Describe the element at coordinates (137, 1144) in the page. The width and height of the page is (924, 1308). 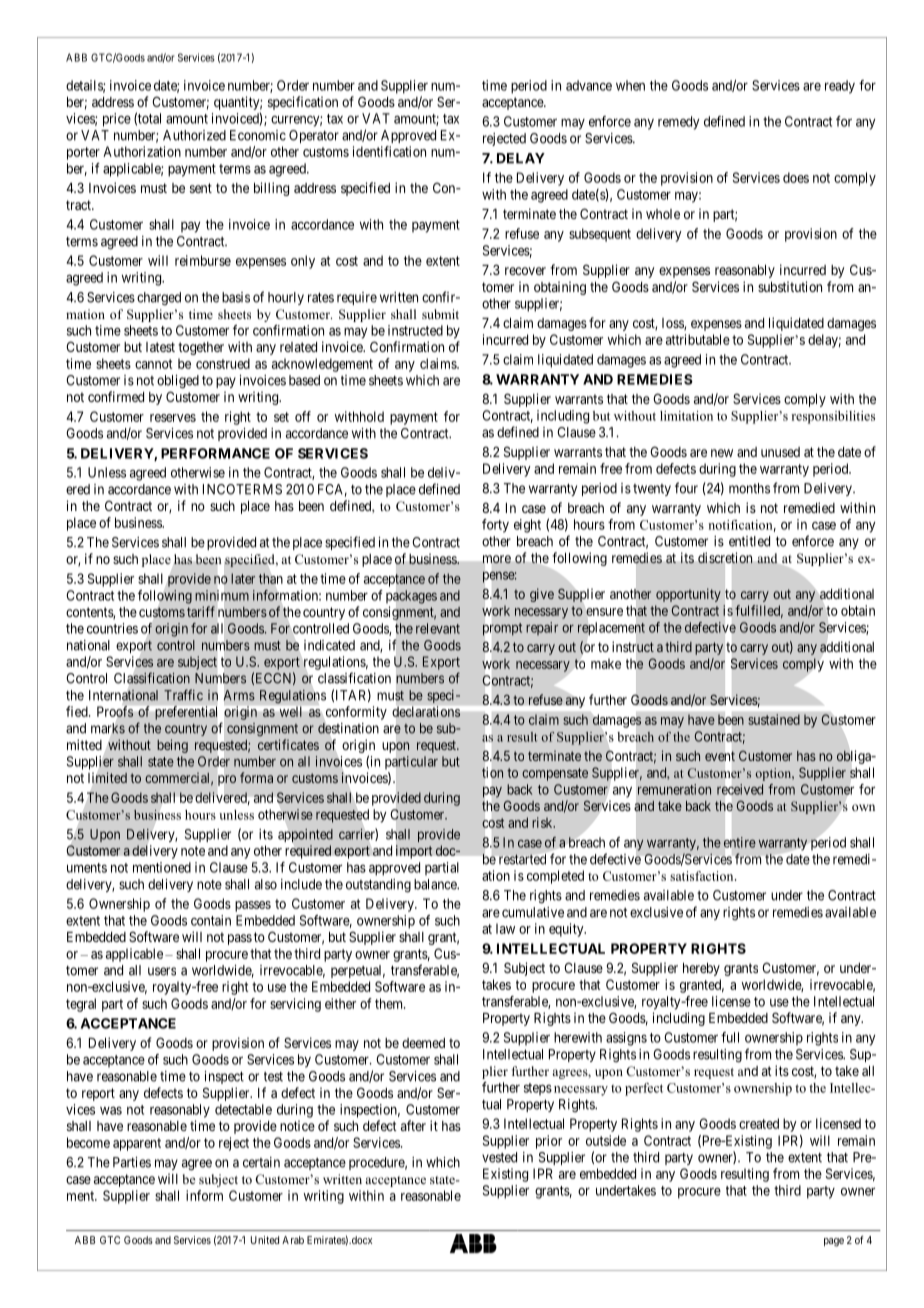
I see `apparent` at that location.
